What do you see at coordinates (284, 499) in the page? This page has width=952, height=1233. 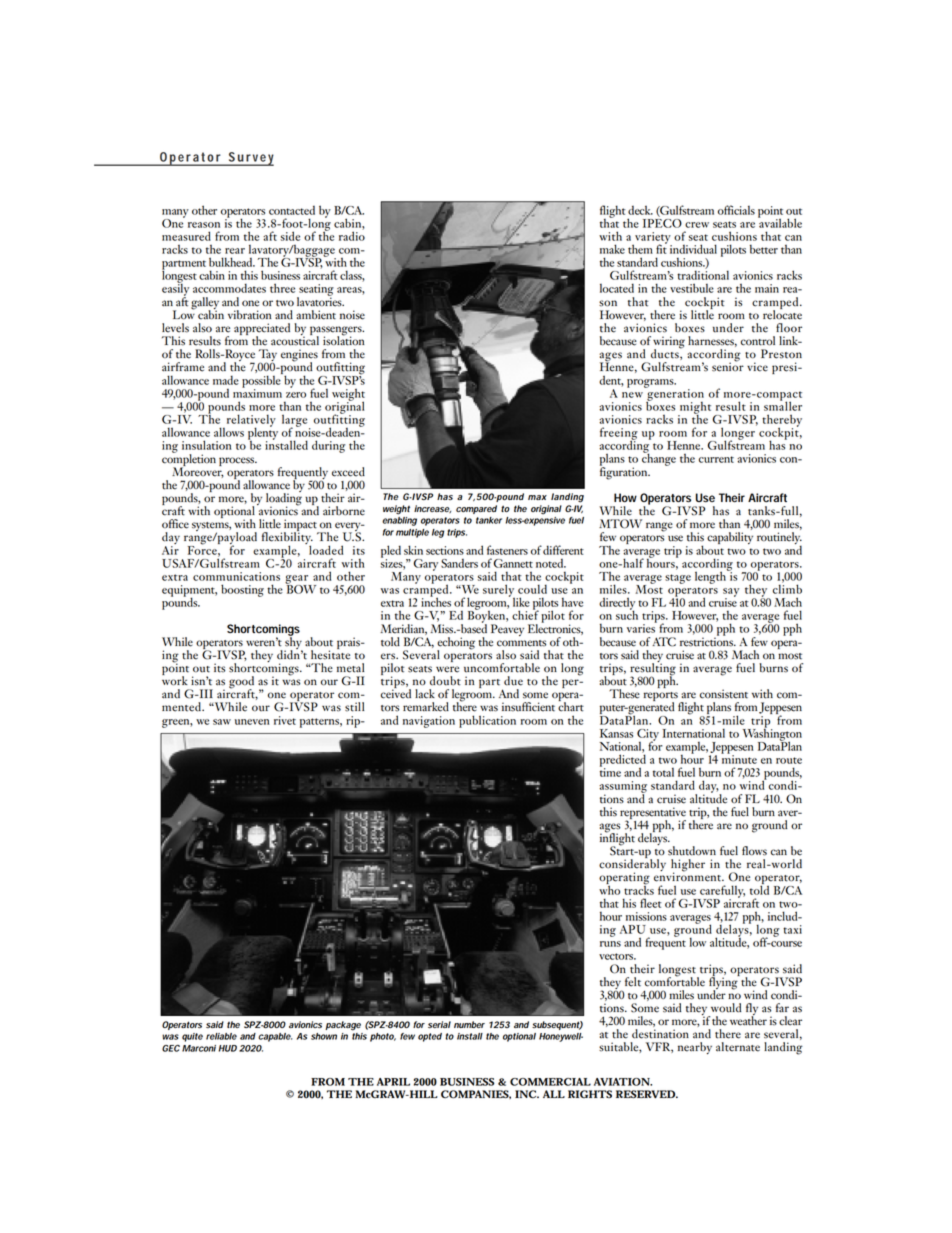 I see `loading` at bounding box center [284, 499].
